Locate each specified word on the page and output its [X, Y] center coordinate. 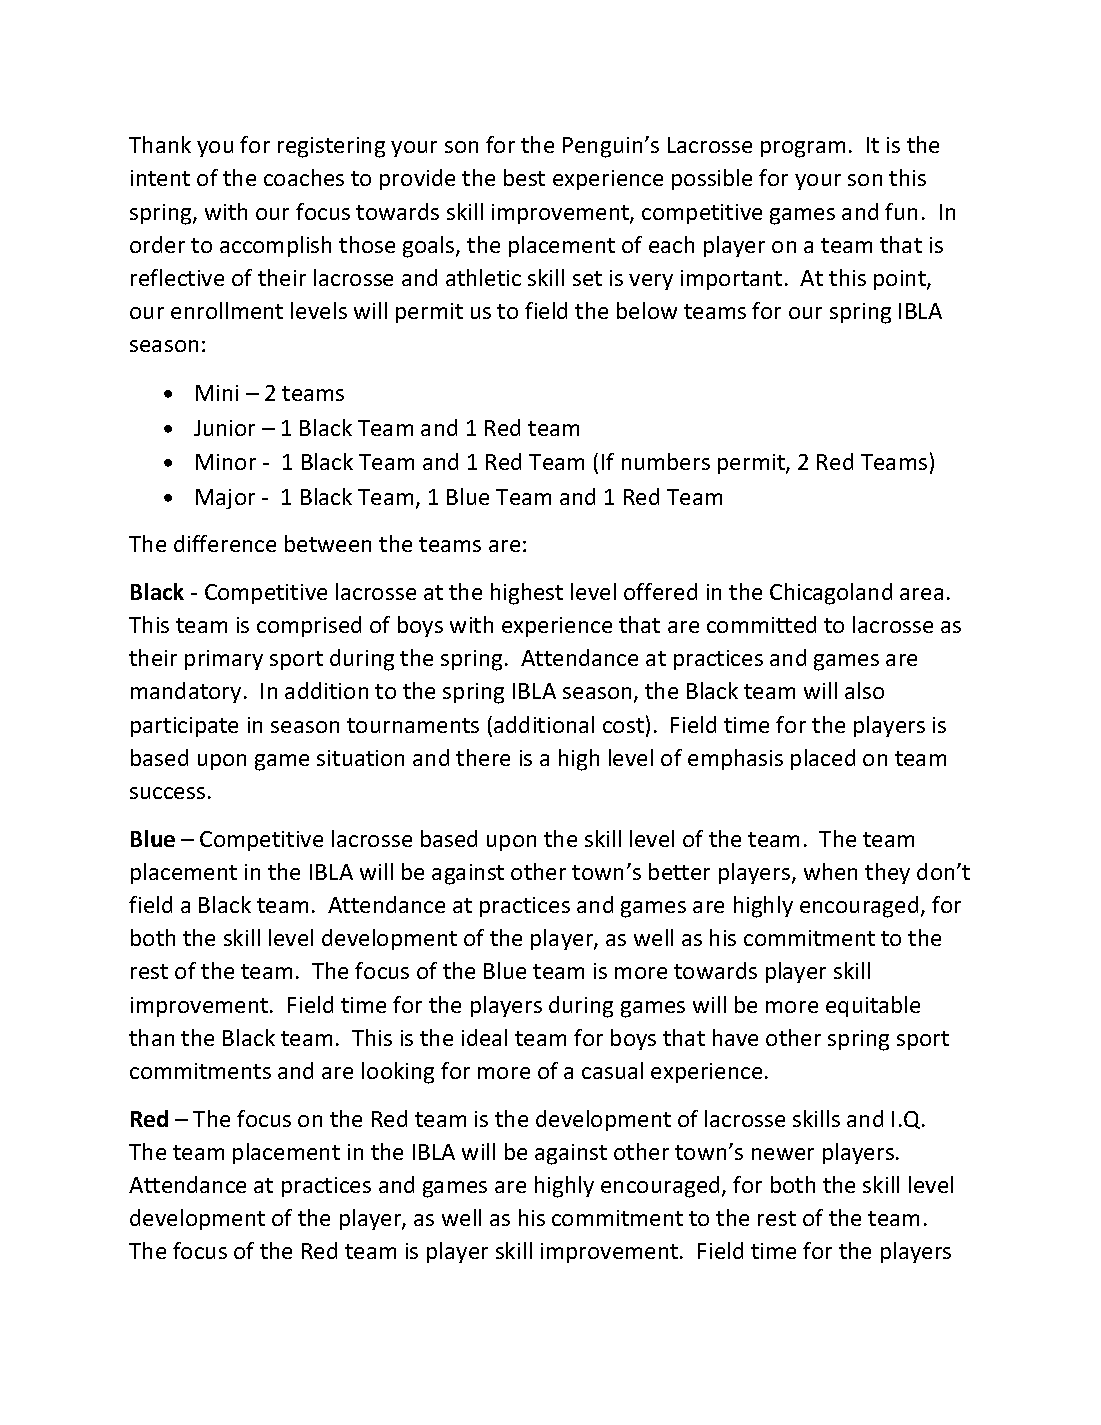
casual [612, 1070]
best [524, 177]
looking [398, 1073]
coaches [304, 177]
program [803, 149]
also [864, 690]
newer [783, 1154]
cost [623, 725]
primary [224, 660]
